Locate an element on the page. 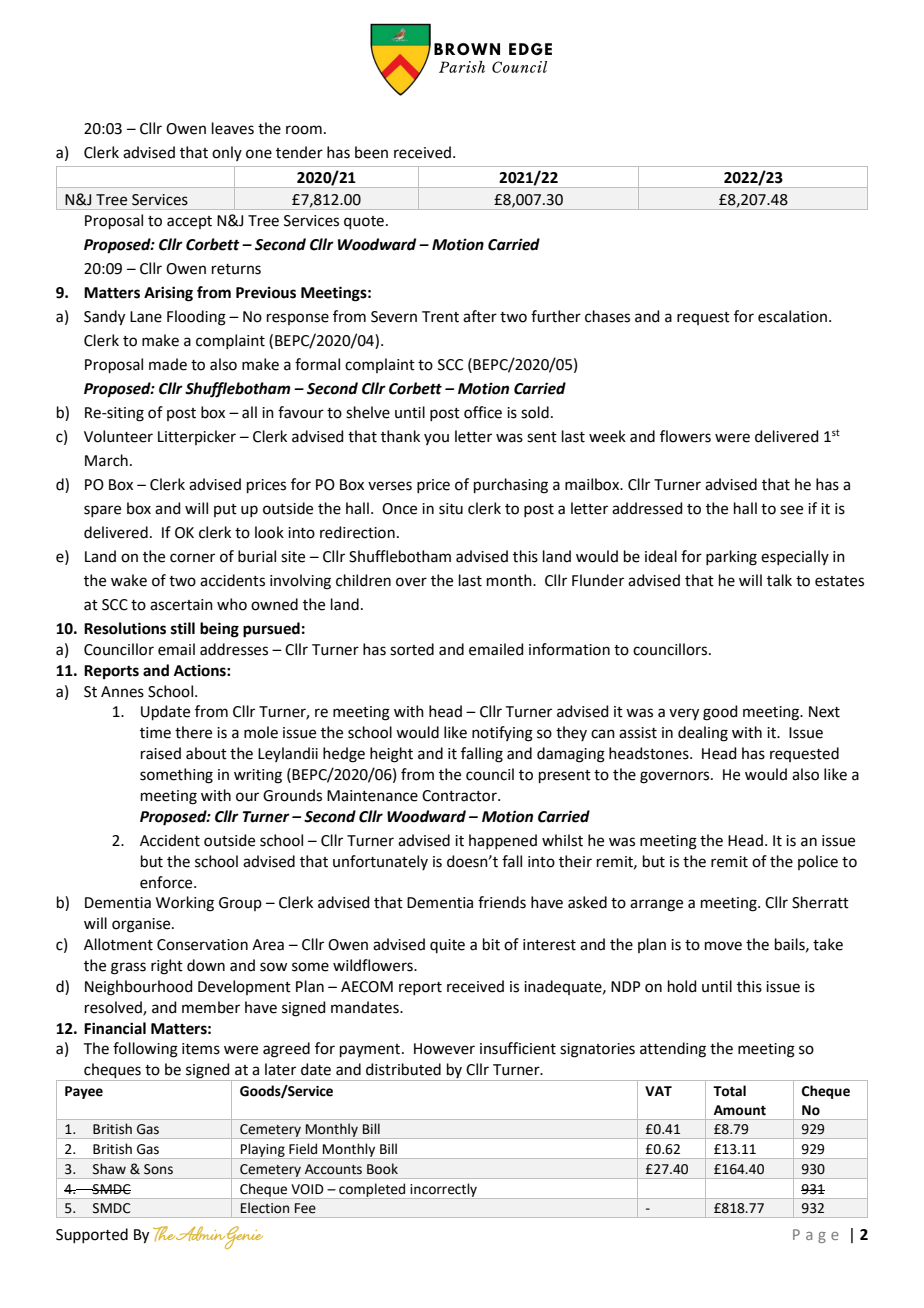  there is located at coordinates (193, 732).
